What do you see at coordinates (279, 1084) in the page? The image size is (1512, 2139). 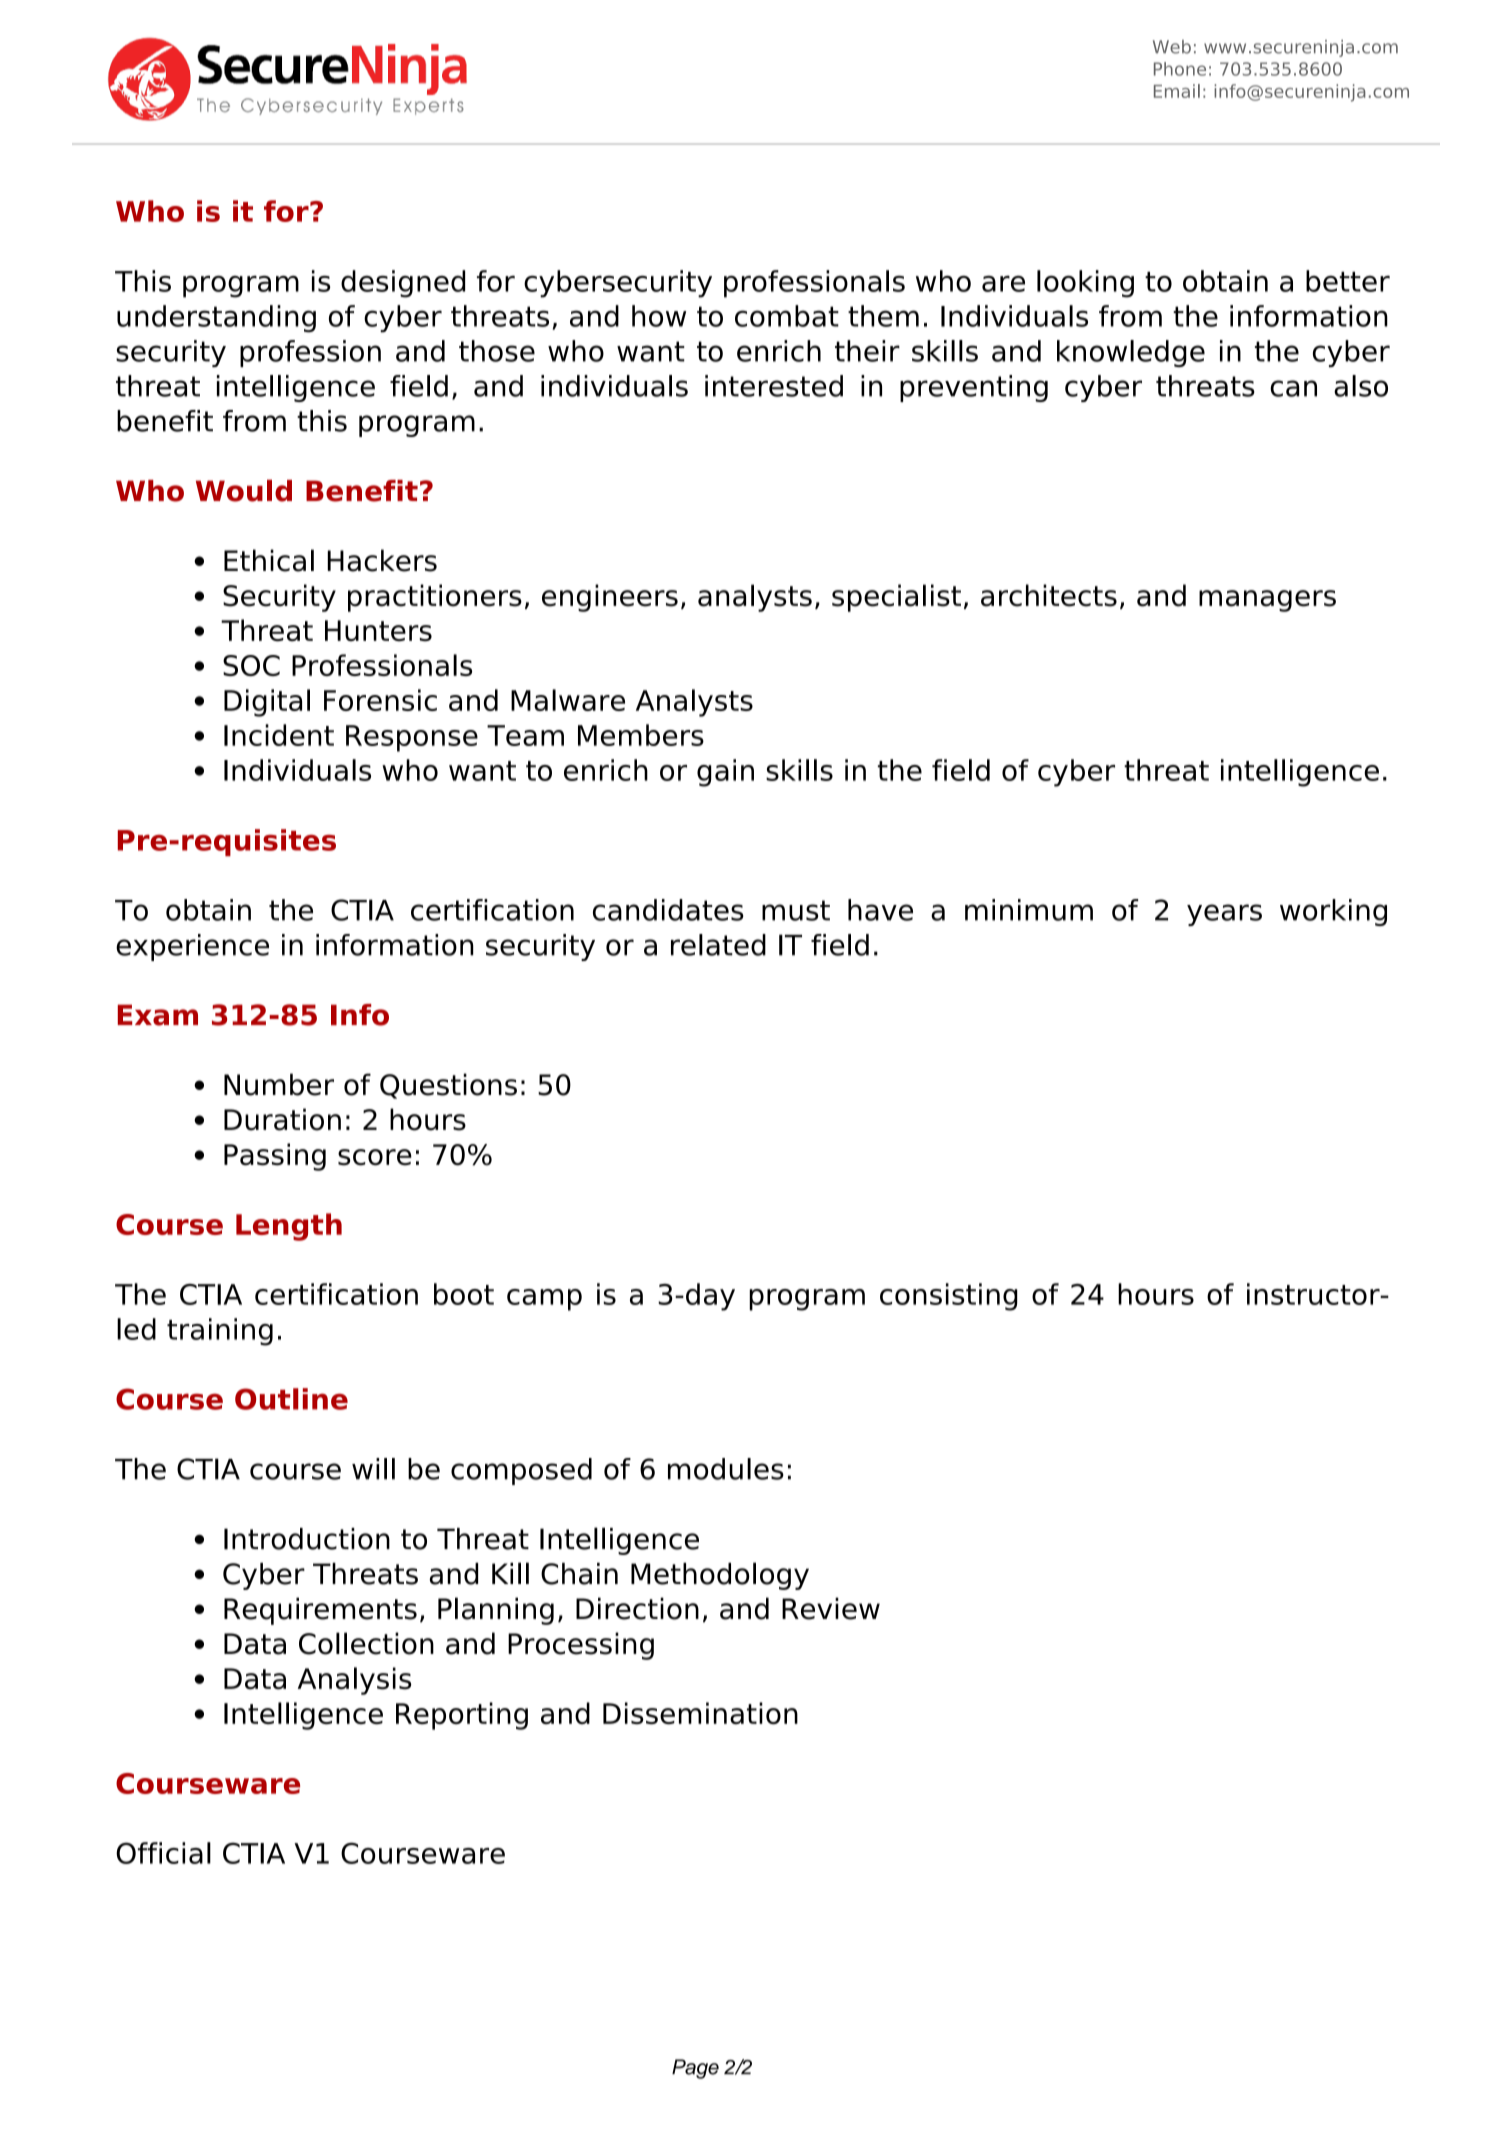 I see `Number` at bounding box center [279, 1084].
